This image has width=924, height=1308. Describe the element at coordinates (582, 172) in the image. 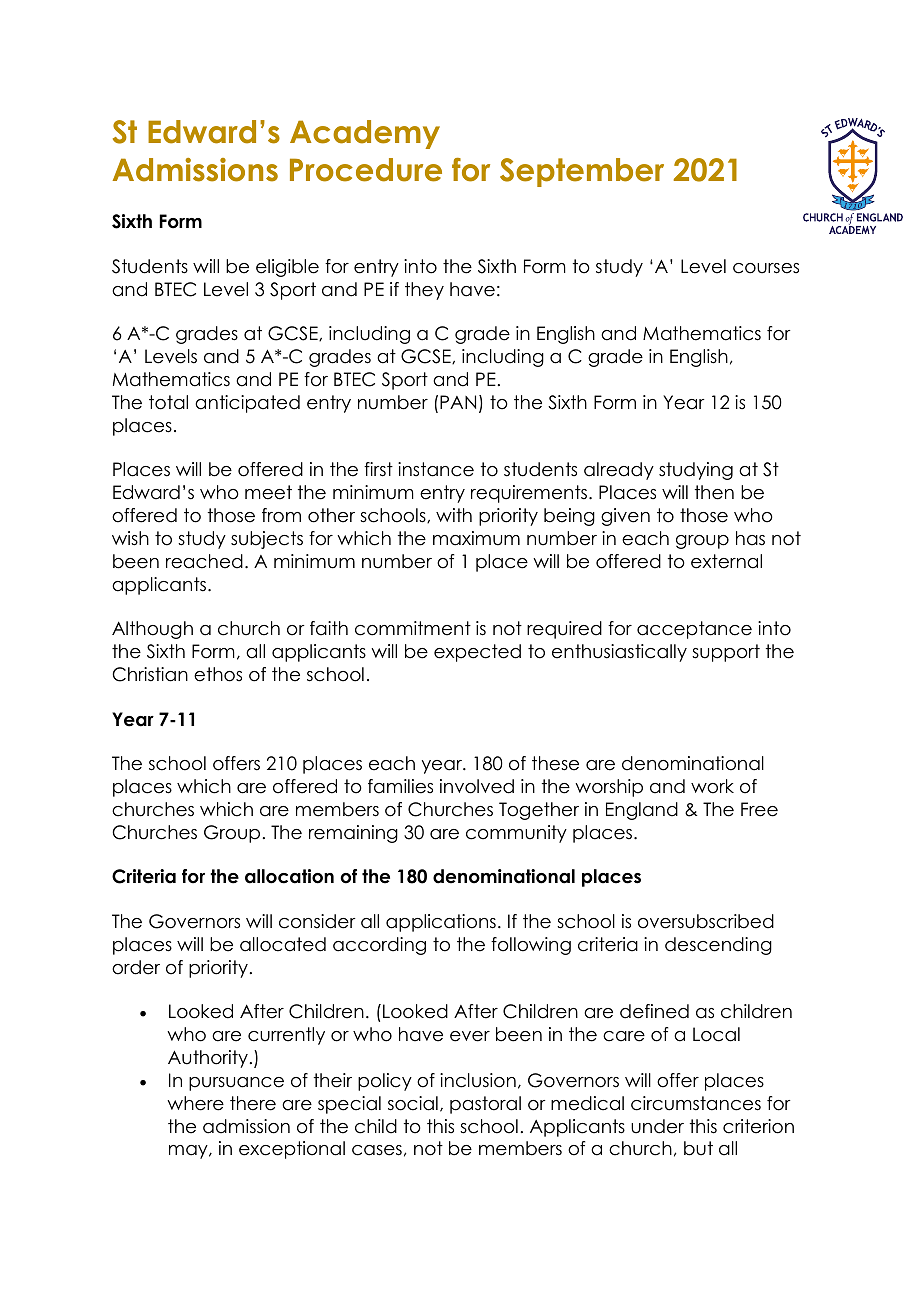

I see `September` at that location.
